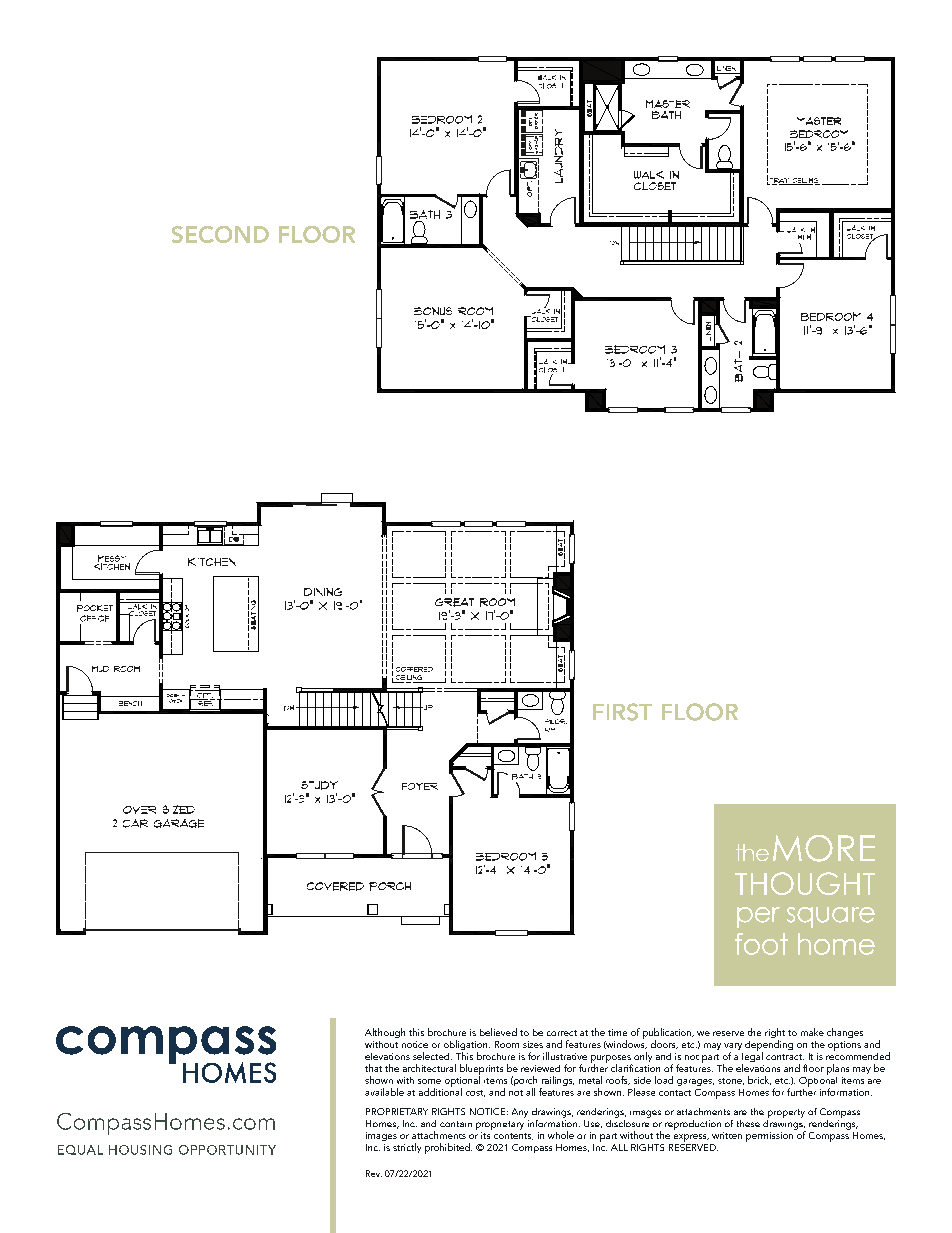 The height and width of the screenshot is (1233, 952). Describe the element at coordinates (385, 1033) in the screenshot. I see `Although` at that location.
